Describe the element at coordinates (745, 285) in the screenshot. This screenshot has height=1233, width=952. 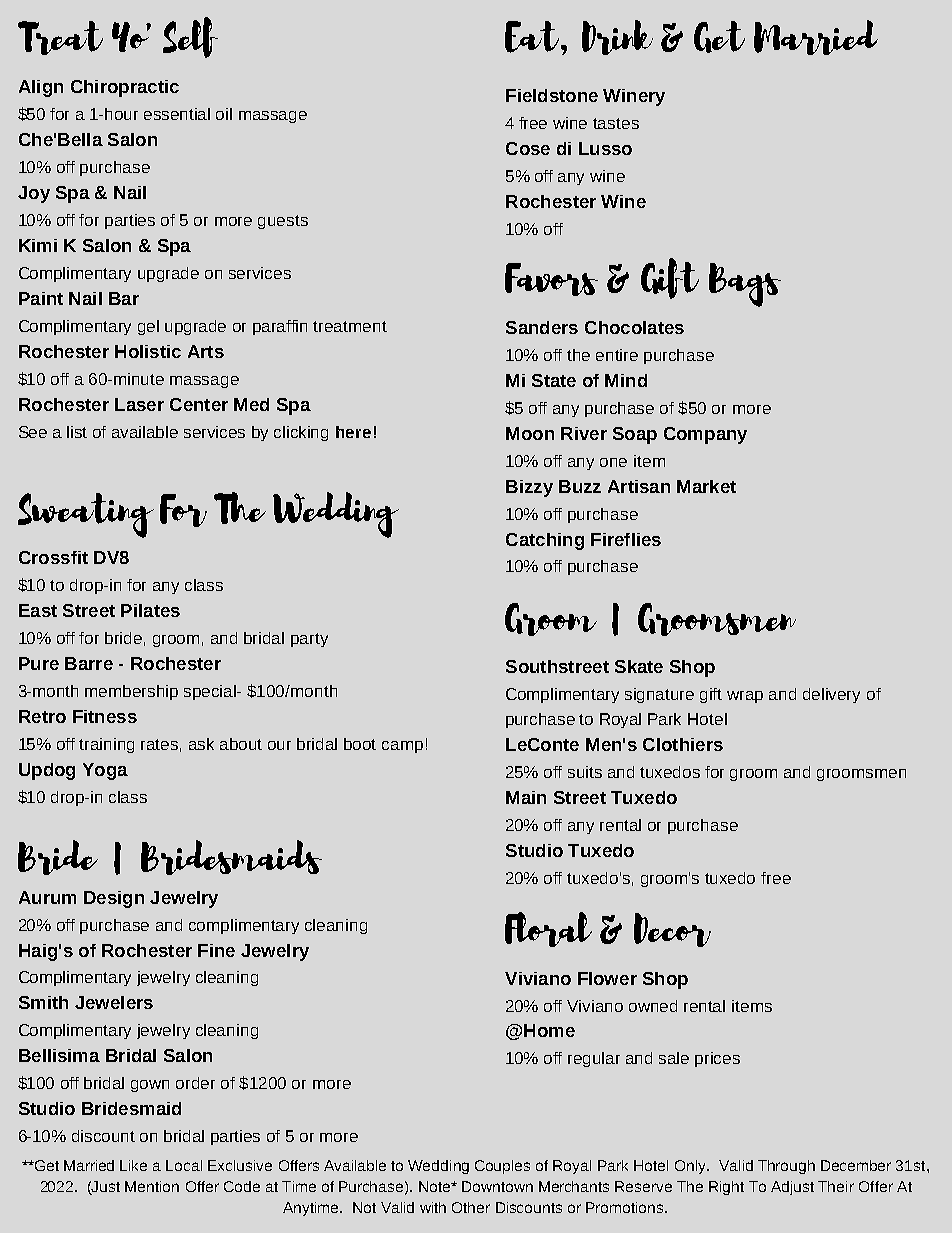
I see `Bags` at that location.
